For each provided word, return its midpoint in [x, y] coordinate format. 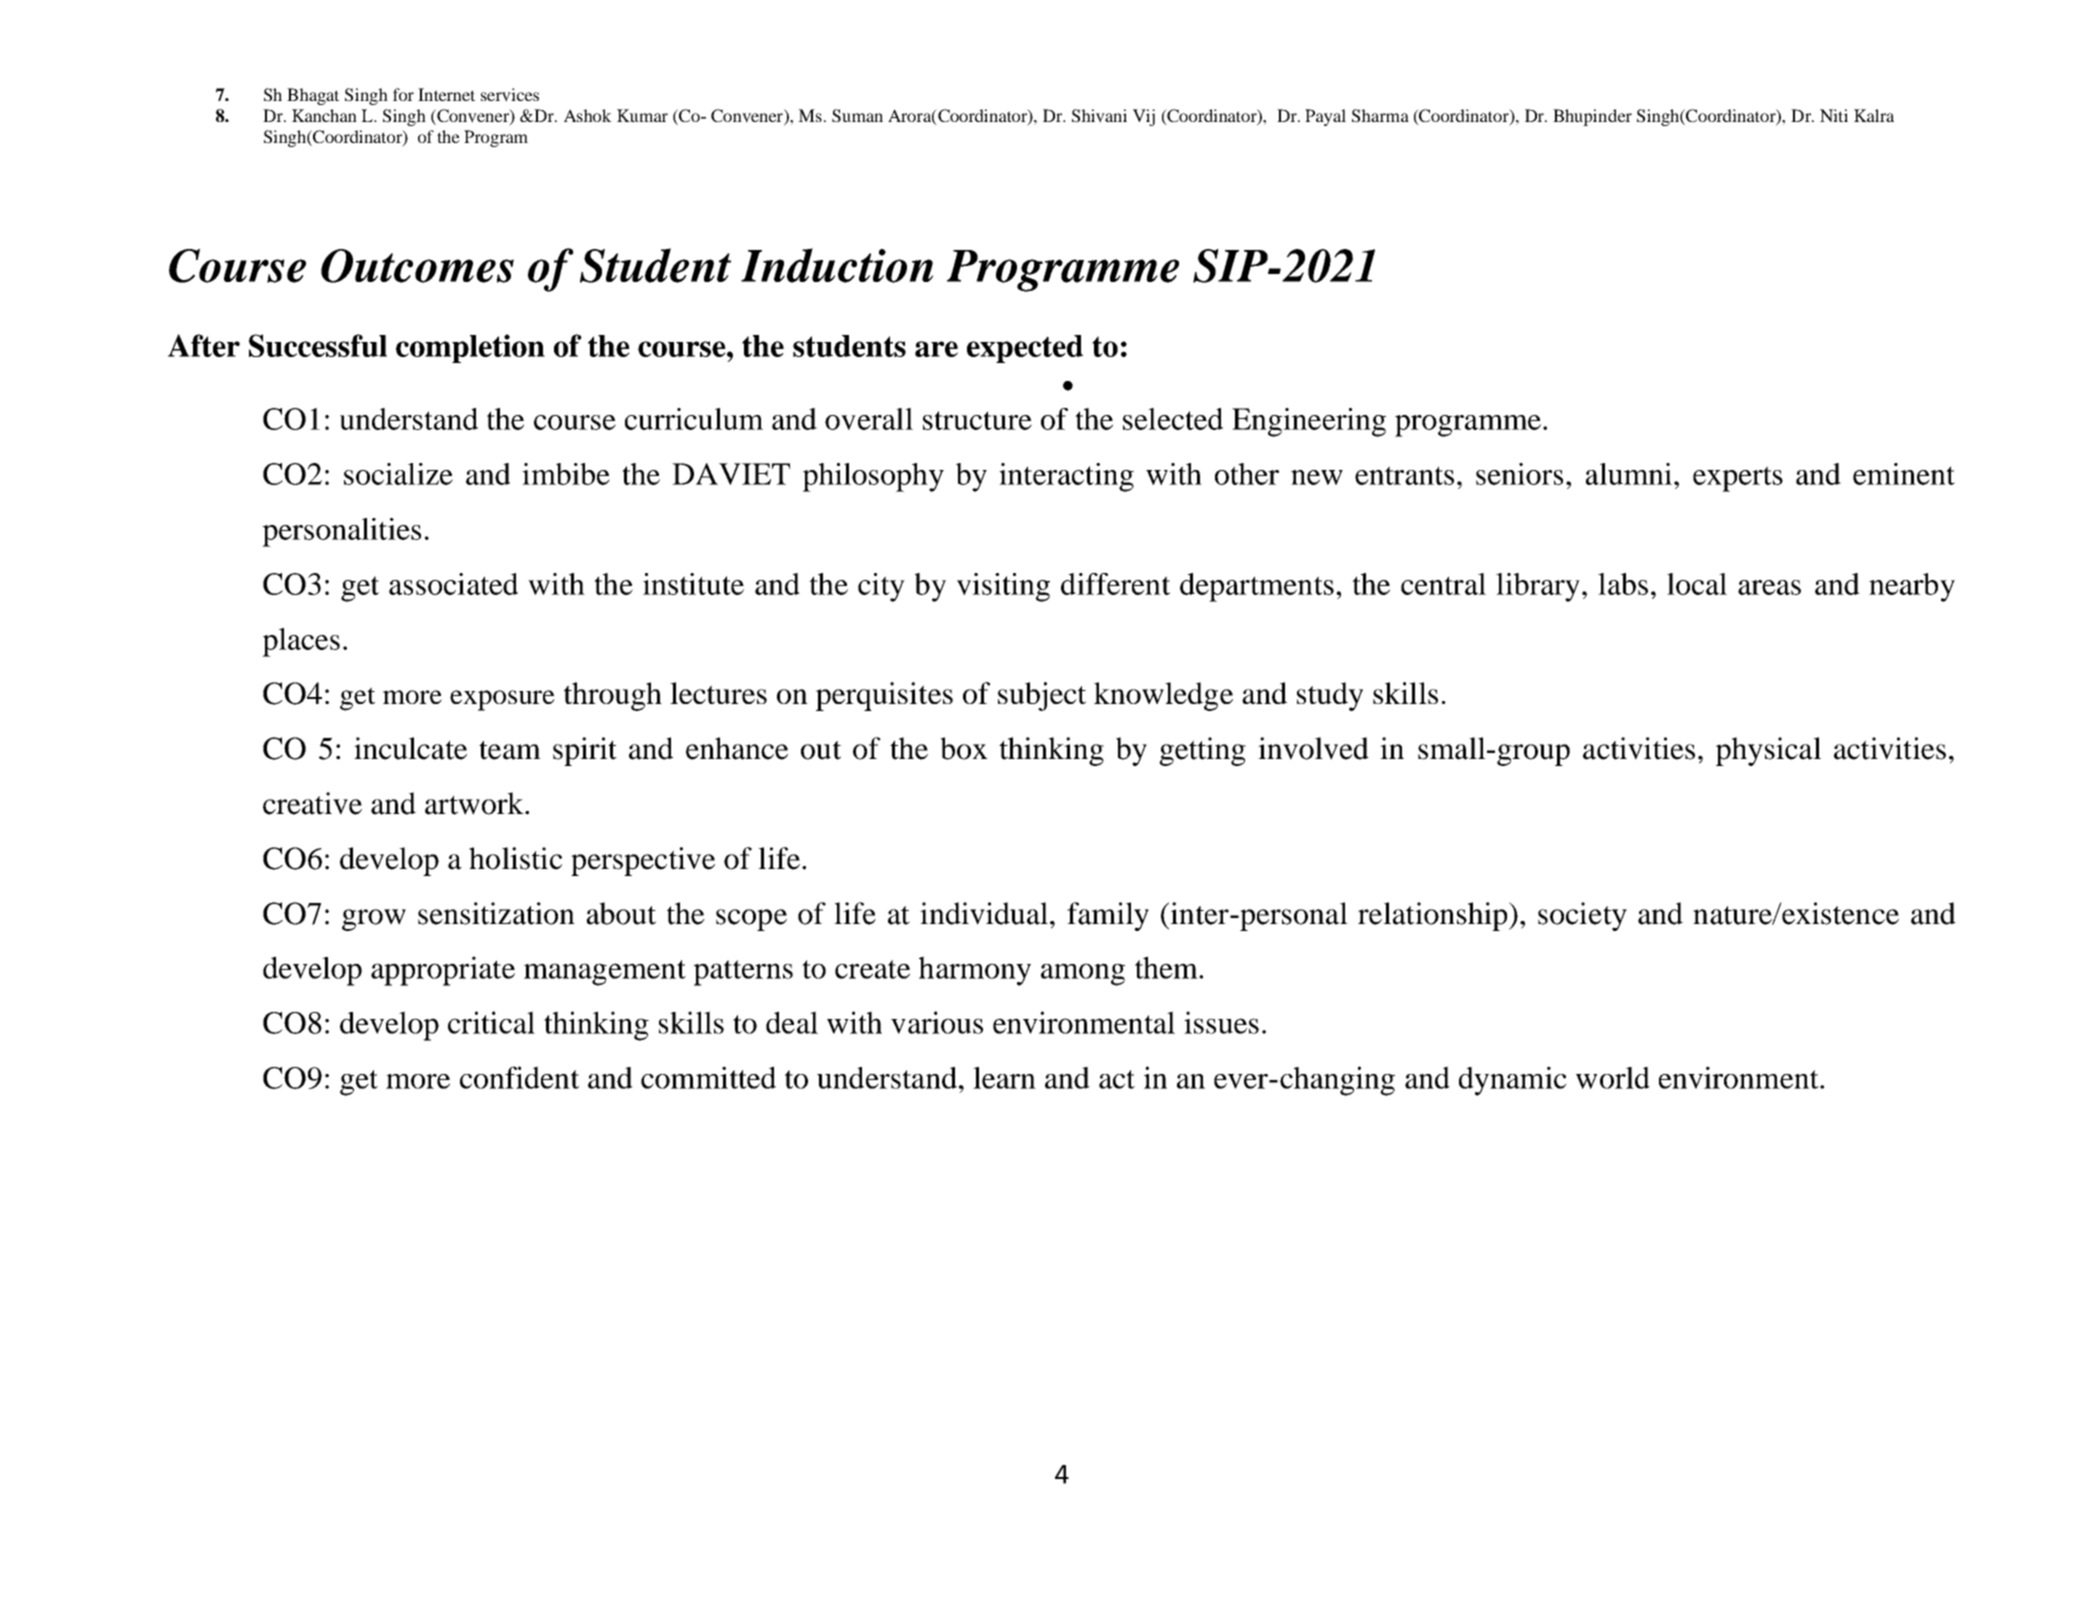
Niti [1834, 115]
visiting [1003, 587]
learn [1004, 1078]
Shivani [1099, 116]
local [1697, 584]
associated [453, 584]
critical [491, 1022]
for [403, 94]
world [1613, 1078]
